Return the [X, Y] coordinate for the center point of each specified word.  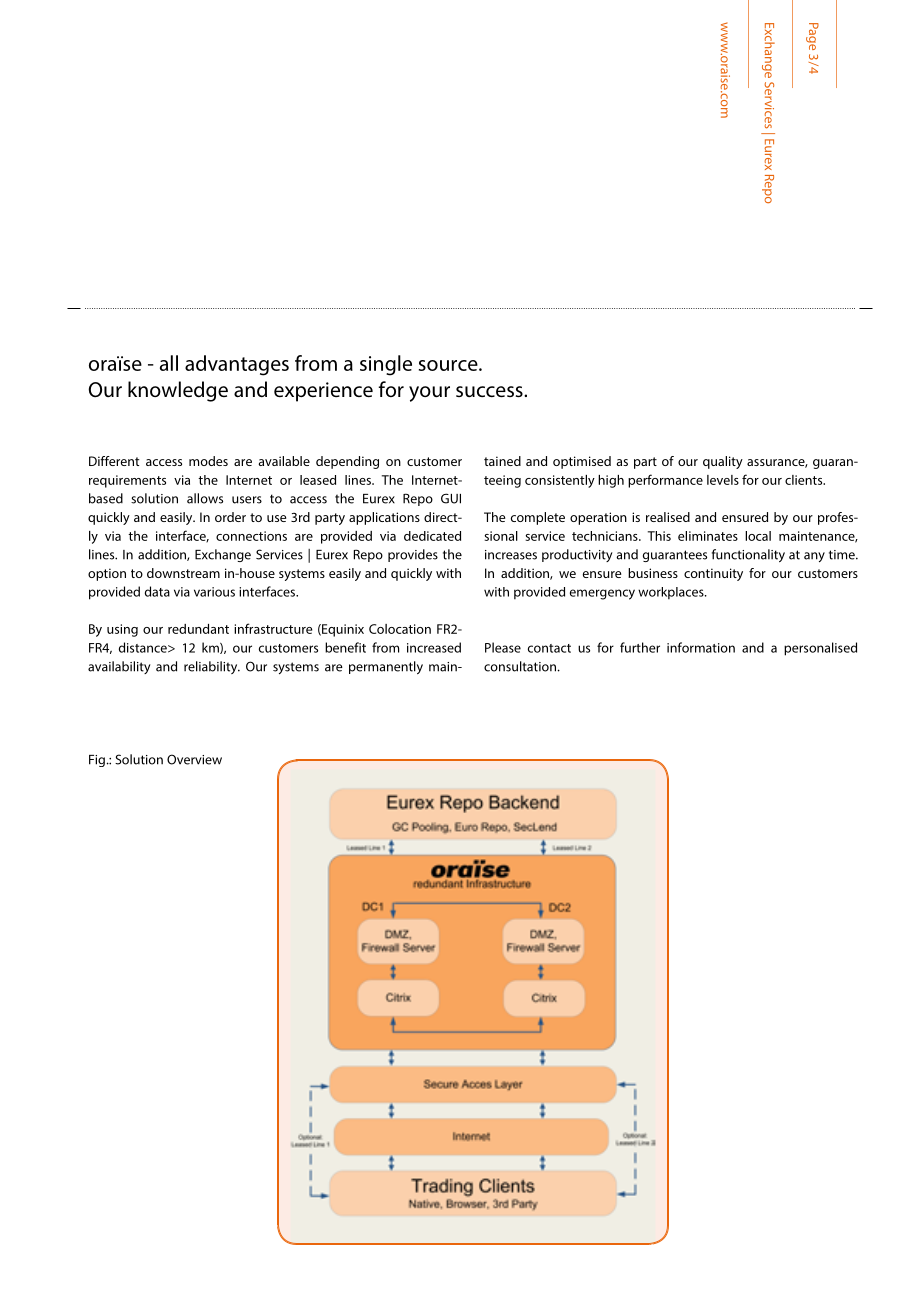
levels [723, 480]
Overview [194, 759]
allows [205, 498]
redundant [198, 629]
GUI [451, 498]
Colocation [400, 629]
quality [723, 462]
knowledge [178, 391]
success [490, 391]
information [701, 647]
